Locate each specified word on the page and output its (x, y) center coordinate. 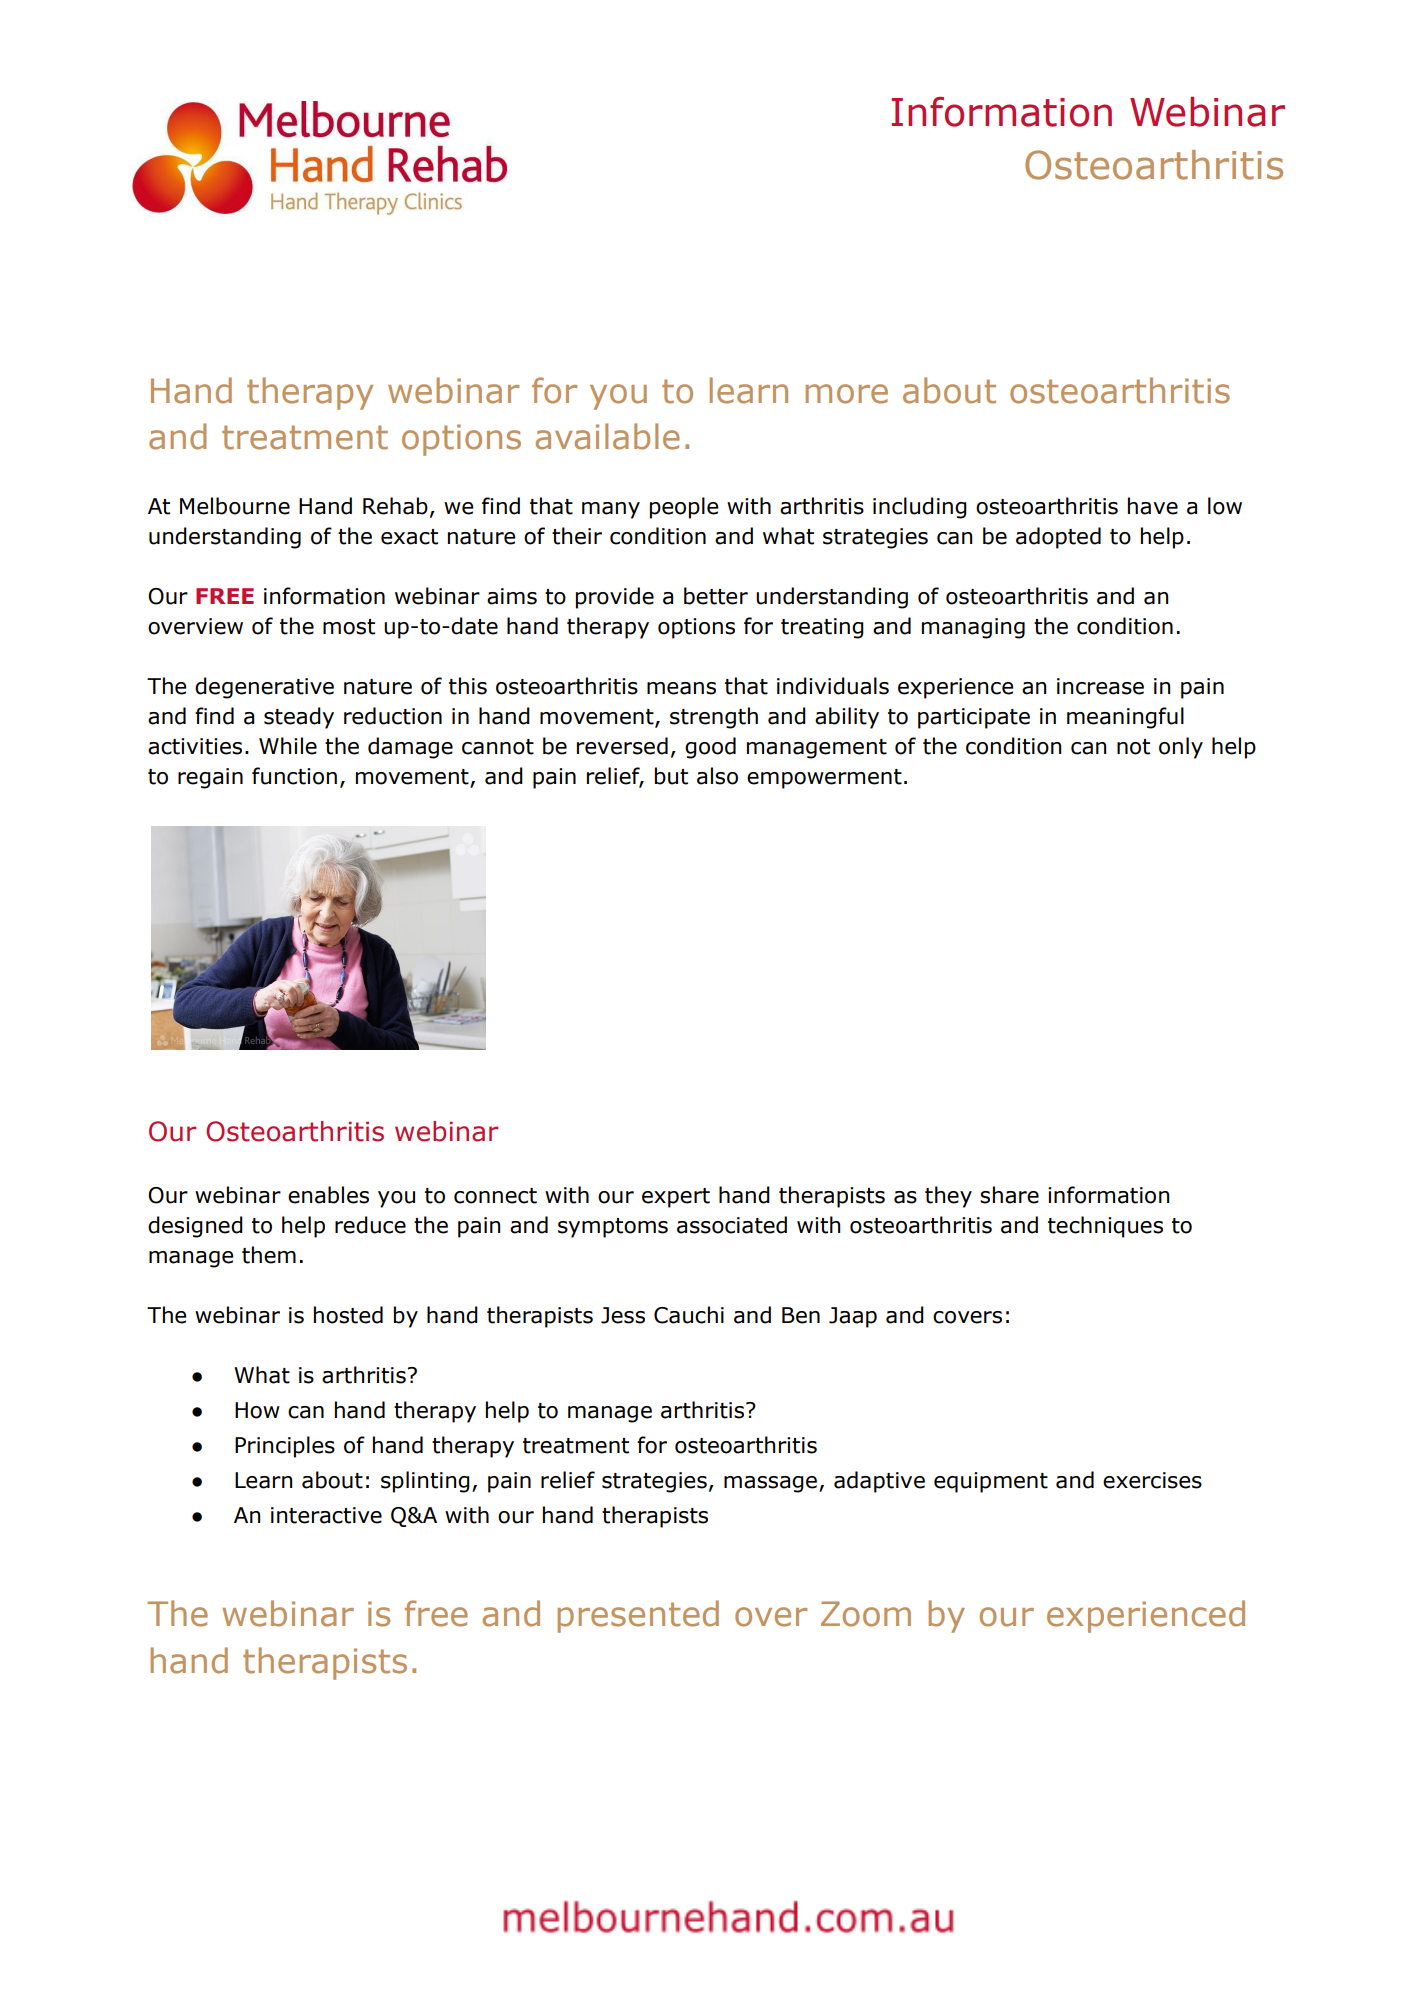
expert (676, 1198)
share (1009, 1195)
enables (328, 1195)
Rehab (395, 506)
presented (638, 1616)
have (1153, 506)
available (608, 436)
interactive (326, 1515)
